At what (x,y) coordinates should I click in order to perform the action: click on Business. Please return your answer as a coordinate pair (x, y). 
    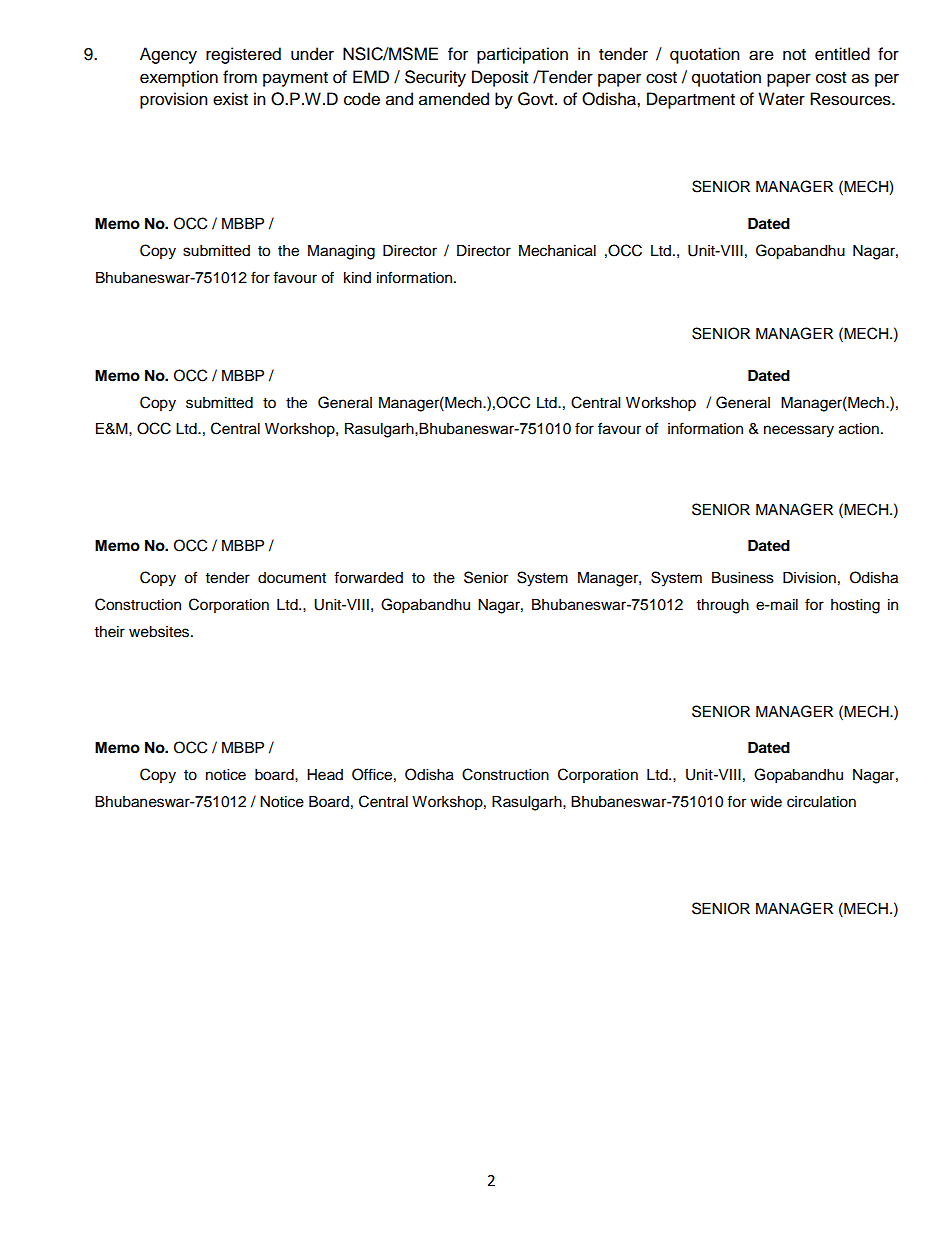
    Looking at the image, I should click on (743, 578).
